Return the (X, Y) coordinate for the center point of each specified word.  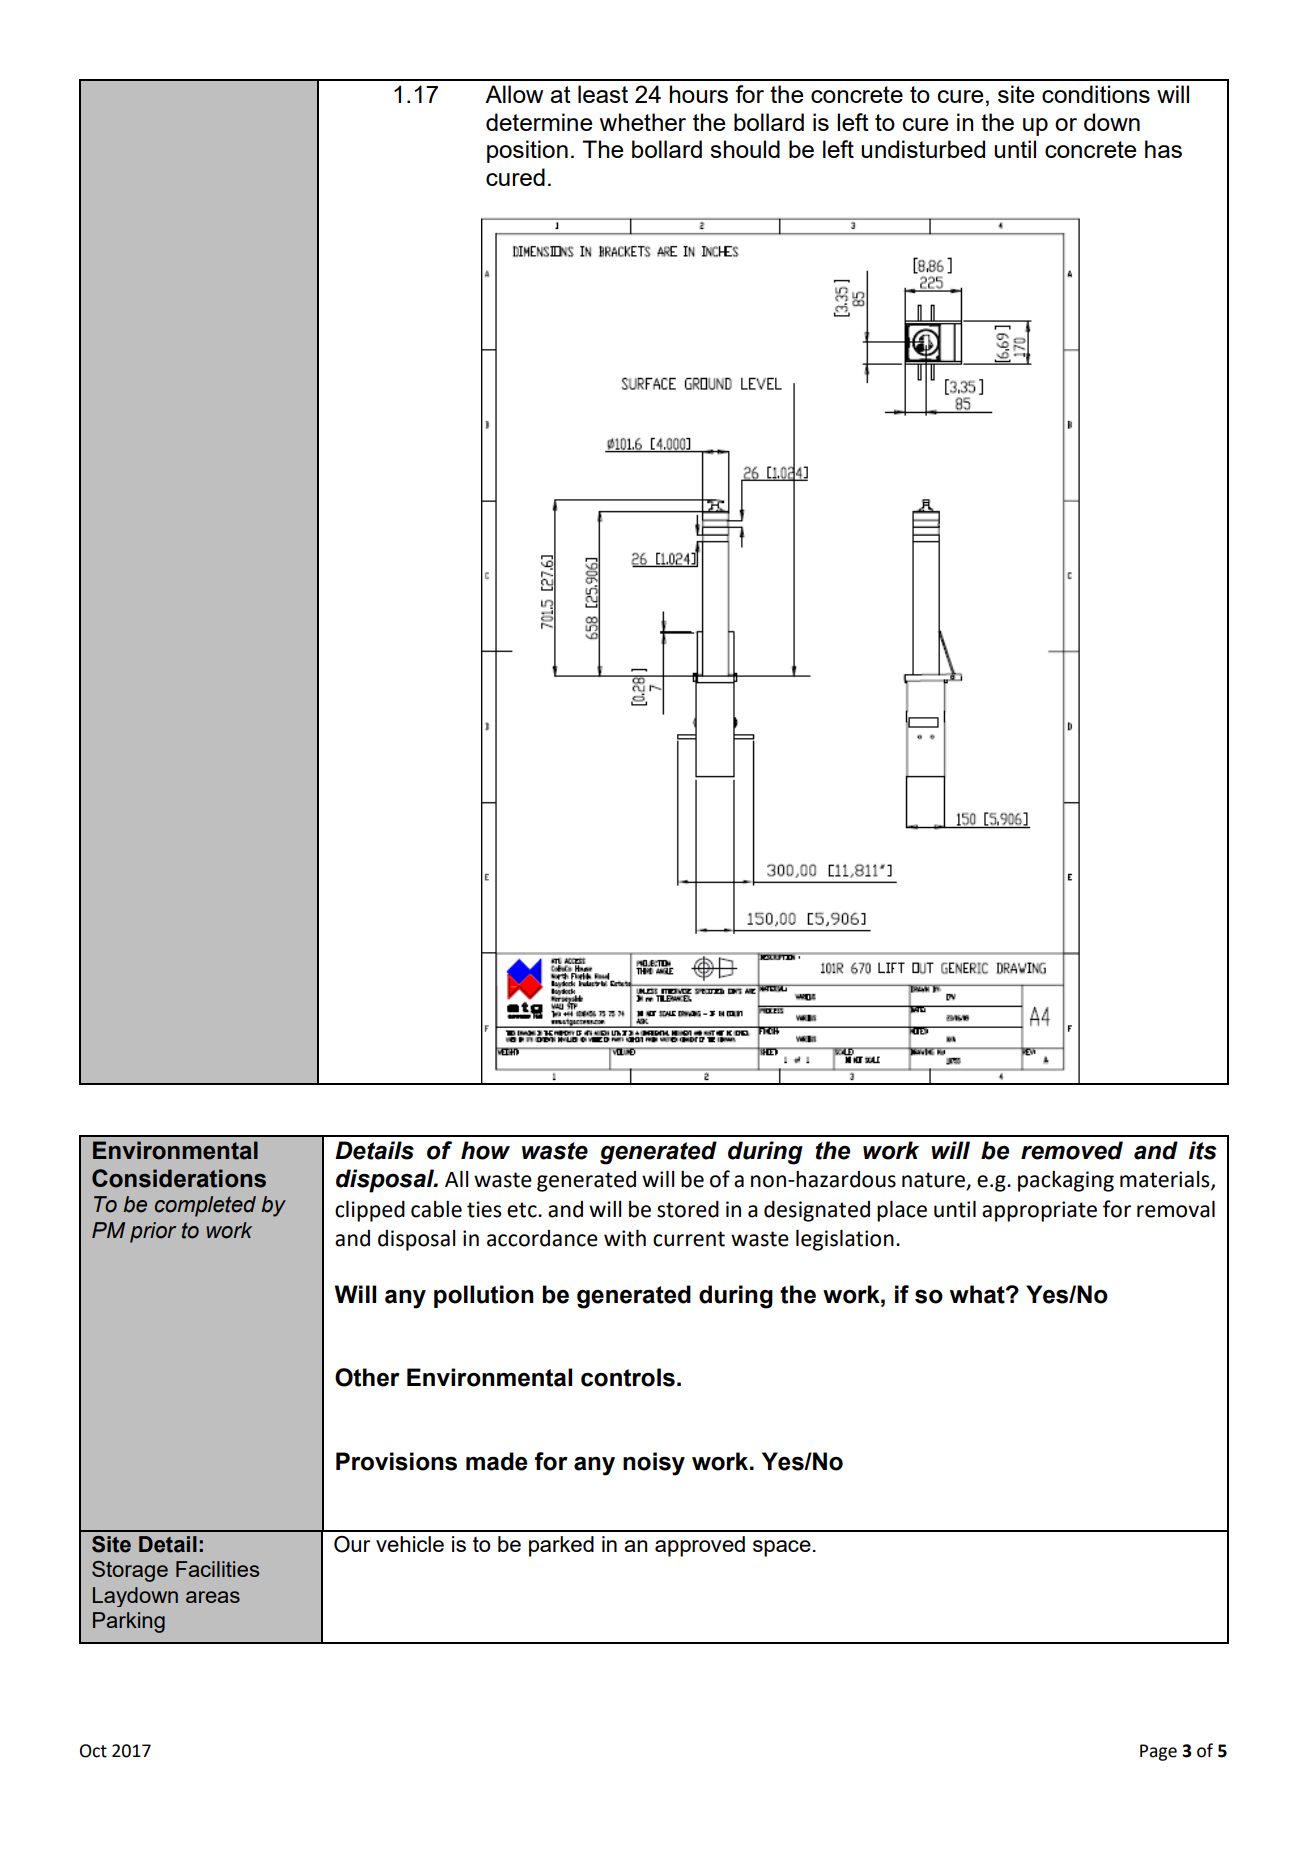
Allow (514, 94)
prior (153, 1232)
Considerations (179, 1178)
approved (700, 1546)
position (527, 151)
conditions (1096, 94)
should (745, 149)
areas (213, 1597)
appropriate (1039, 1211)
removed (1072, 1150)
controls (628, 1377)
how (485, 1150)
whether (642, 122)
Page (1158, 1752)
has (1163, 149)
